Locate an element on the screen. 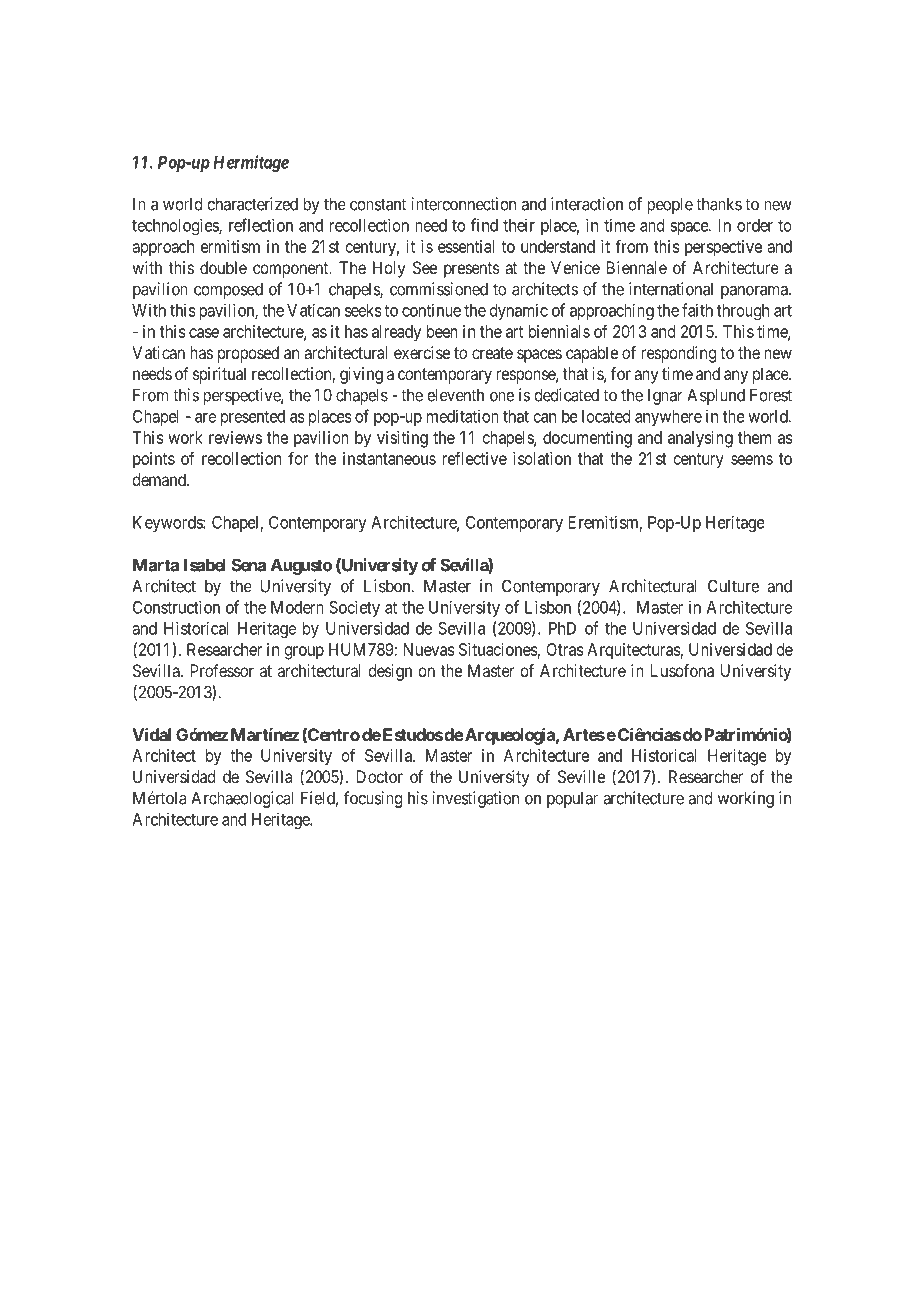 The width and height of the screenshot is (924, 1308). case is located at coordinates (204, 333).
